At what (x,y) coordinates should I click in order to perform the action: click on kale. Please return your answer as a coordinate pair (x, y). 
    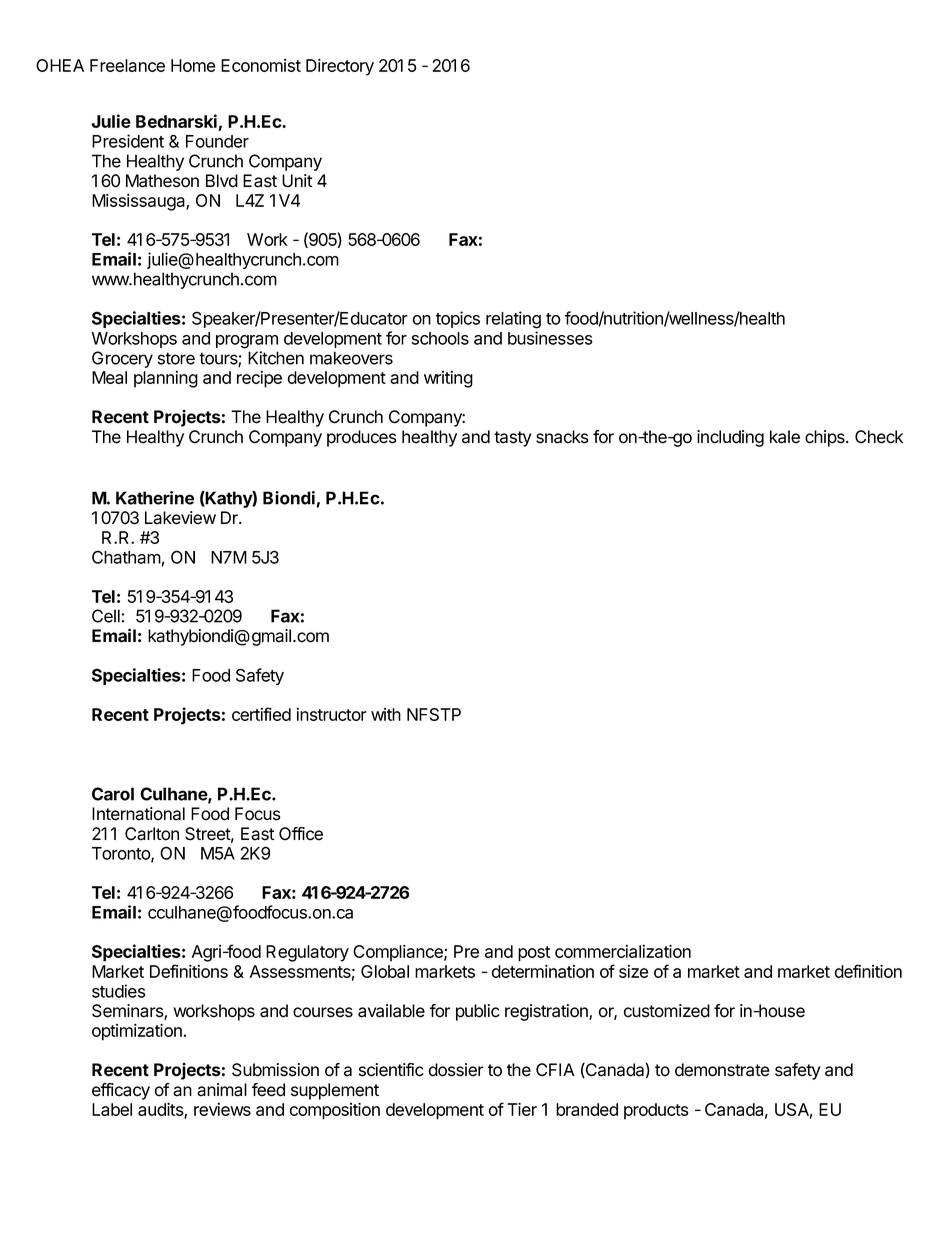
    Looking at the image, I should click on (785, 437).
